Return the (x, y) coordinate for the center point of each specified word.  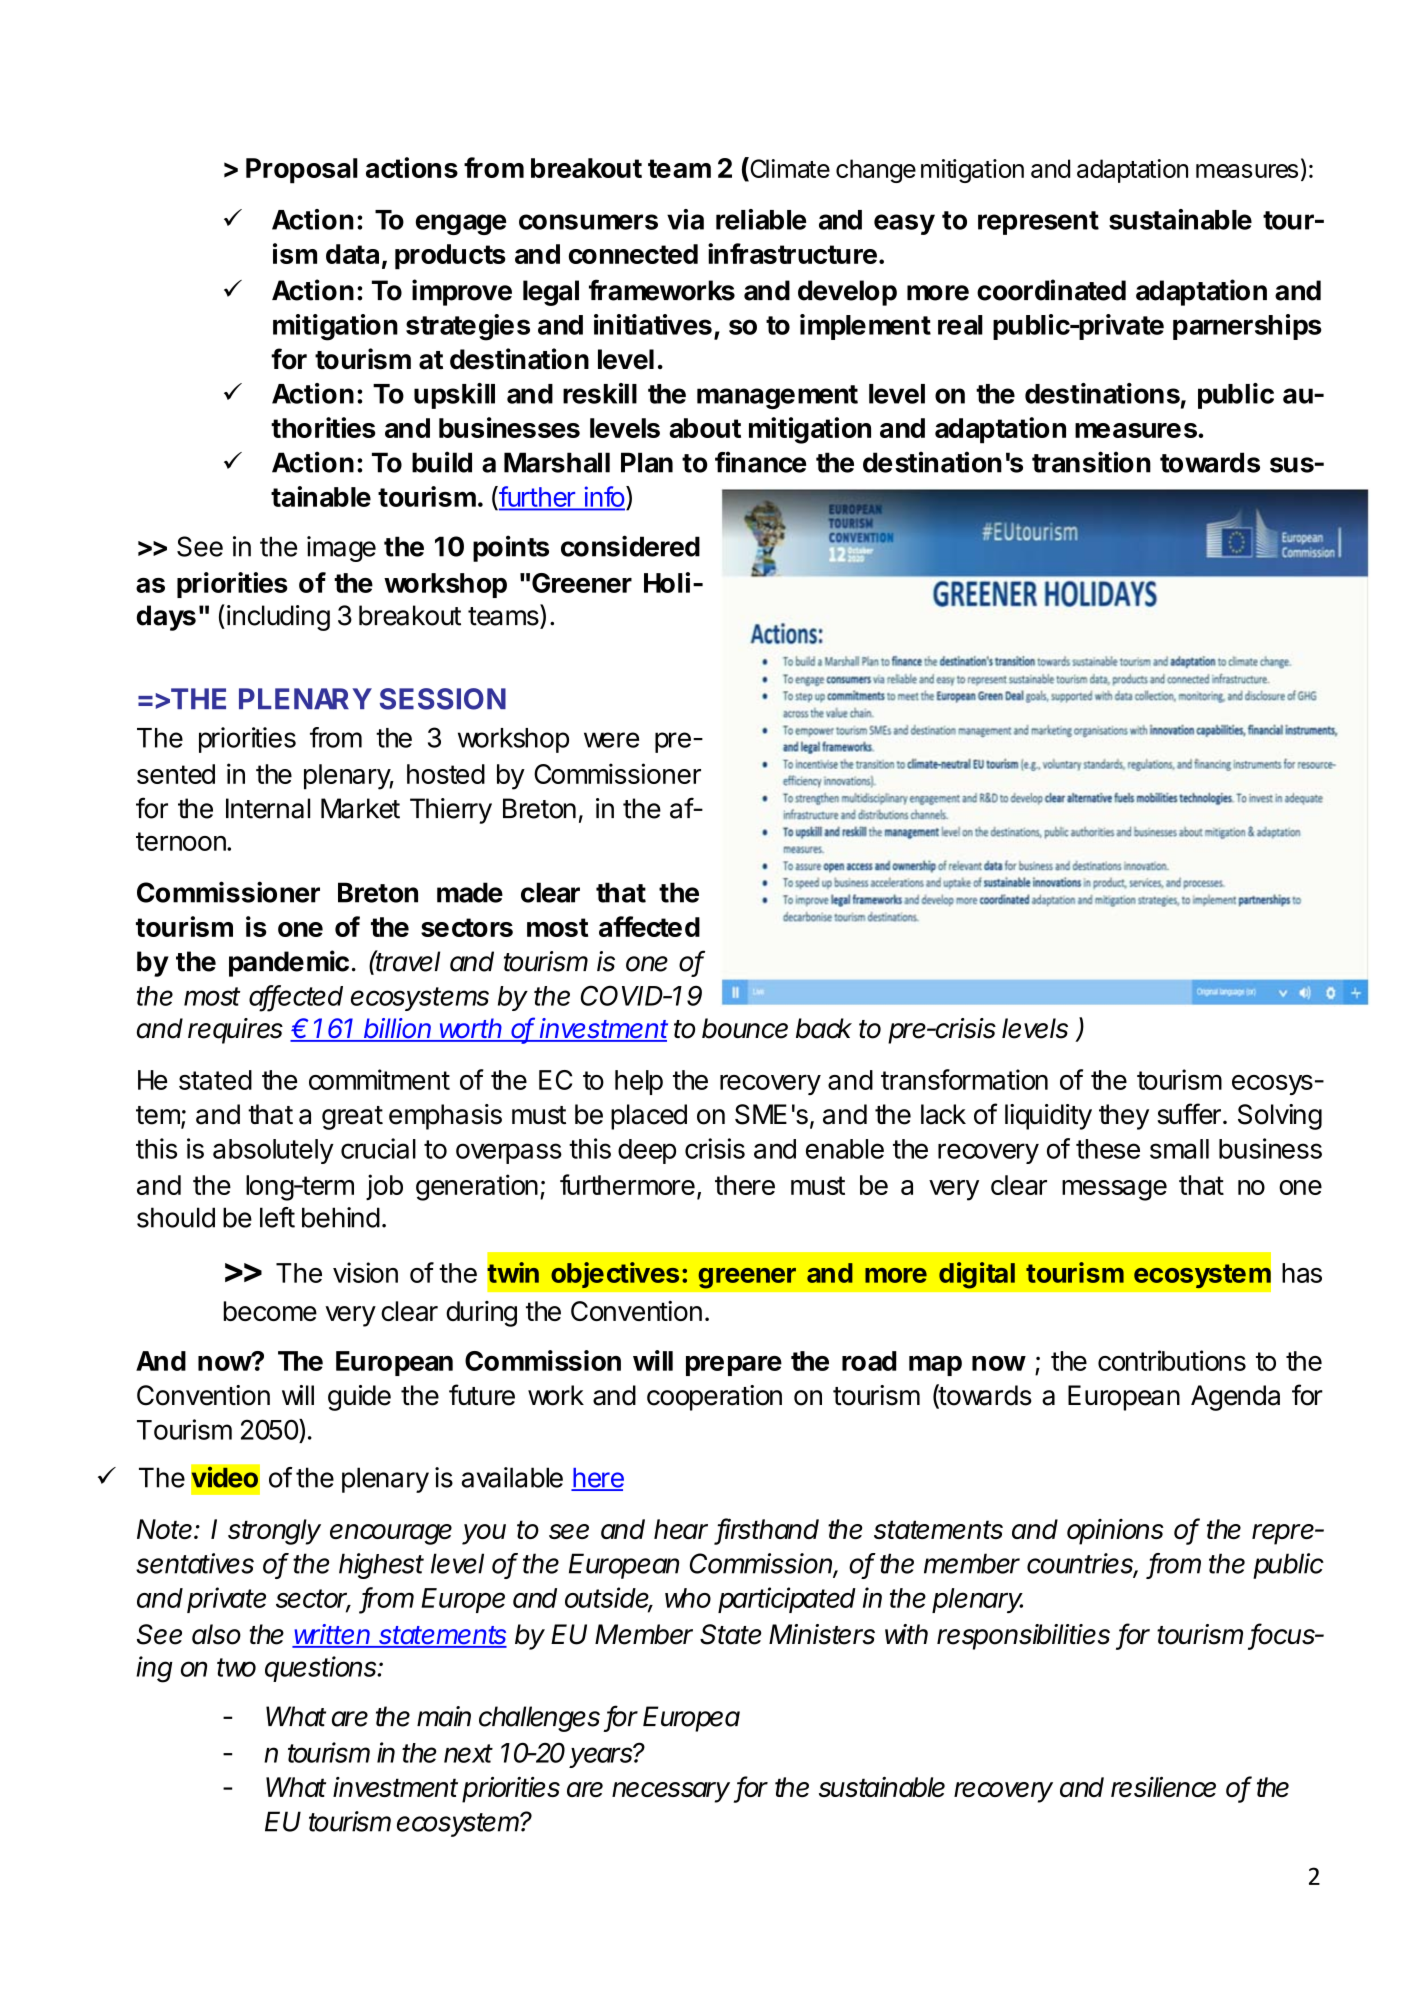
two (236, 1667)
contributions (1172, 1360)
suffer (1189, 1114)
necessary (671, 1792)
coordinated (1051, 290)
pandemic (289, 963)
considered (630, 546)
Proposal (302, 171)
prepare (734, 1366)
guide (359, 1398)
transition (1091, 462)
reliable (761, 219)
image (341, 549)
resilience (1163, 1787)
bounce (745, 1028)
